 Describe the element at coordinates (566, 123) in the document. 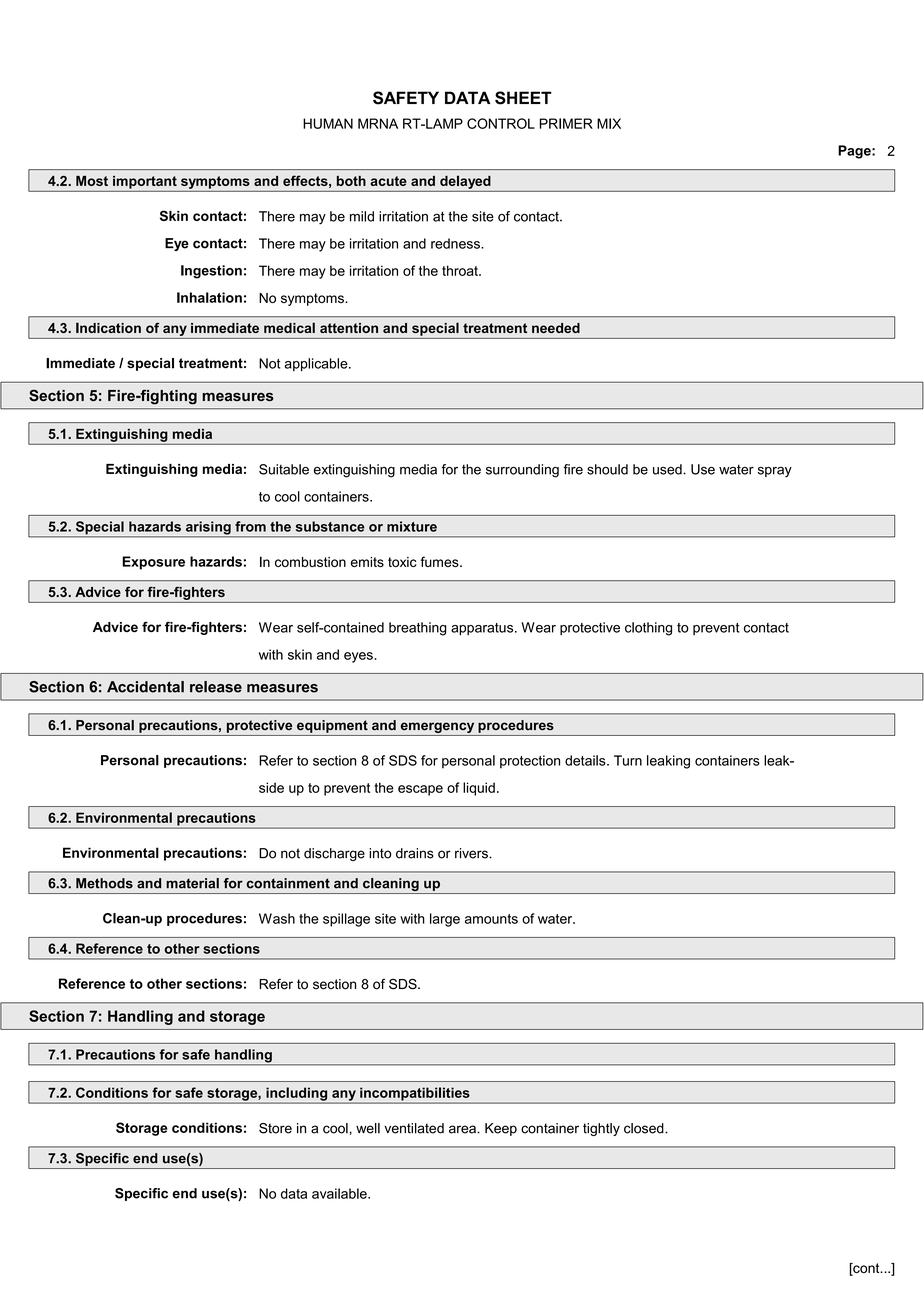

I see `PRIMER` at that location.
